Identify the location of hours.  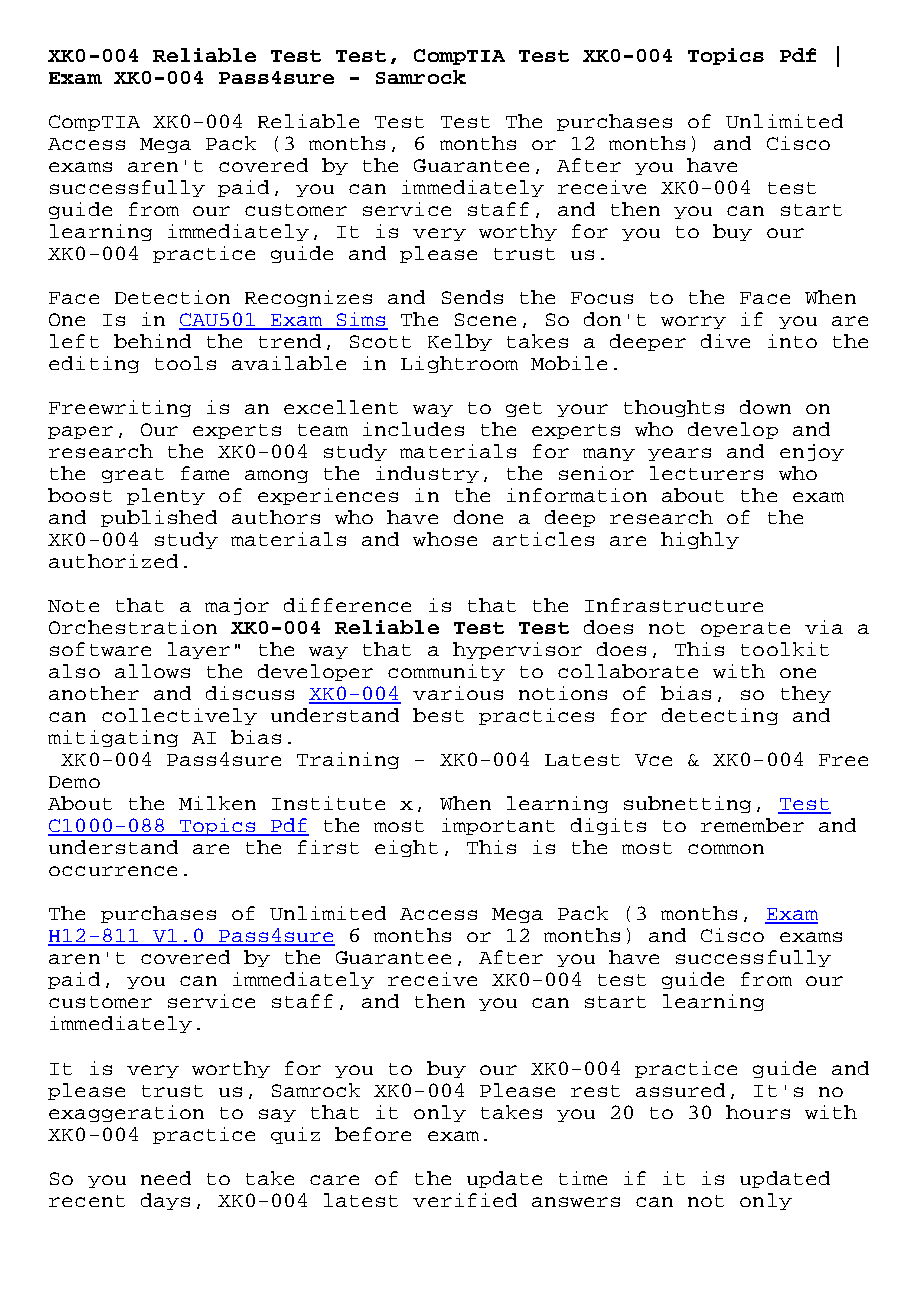
(758, 1112).
